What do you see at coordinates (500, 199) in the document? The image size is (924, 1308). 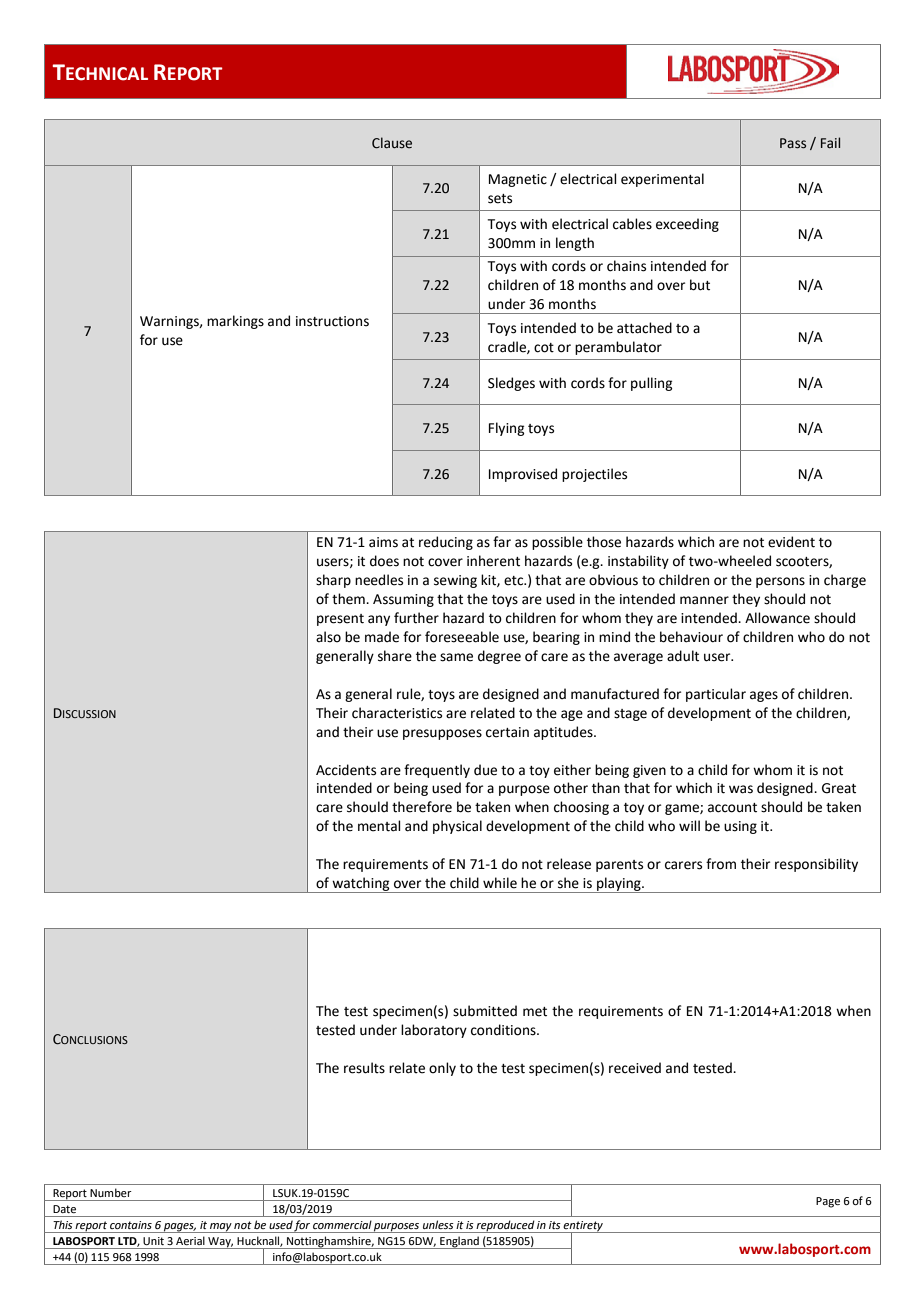 I see `sets` at bounding box center [500, 199].
